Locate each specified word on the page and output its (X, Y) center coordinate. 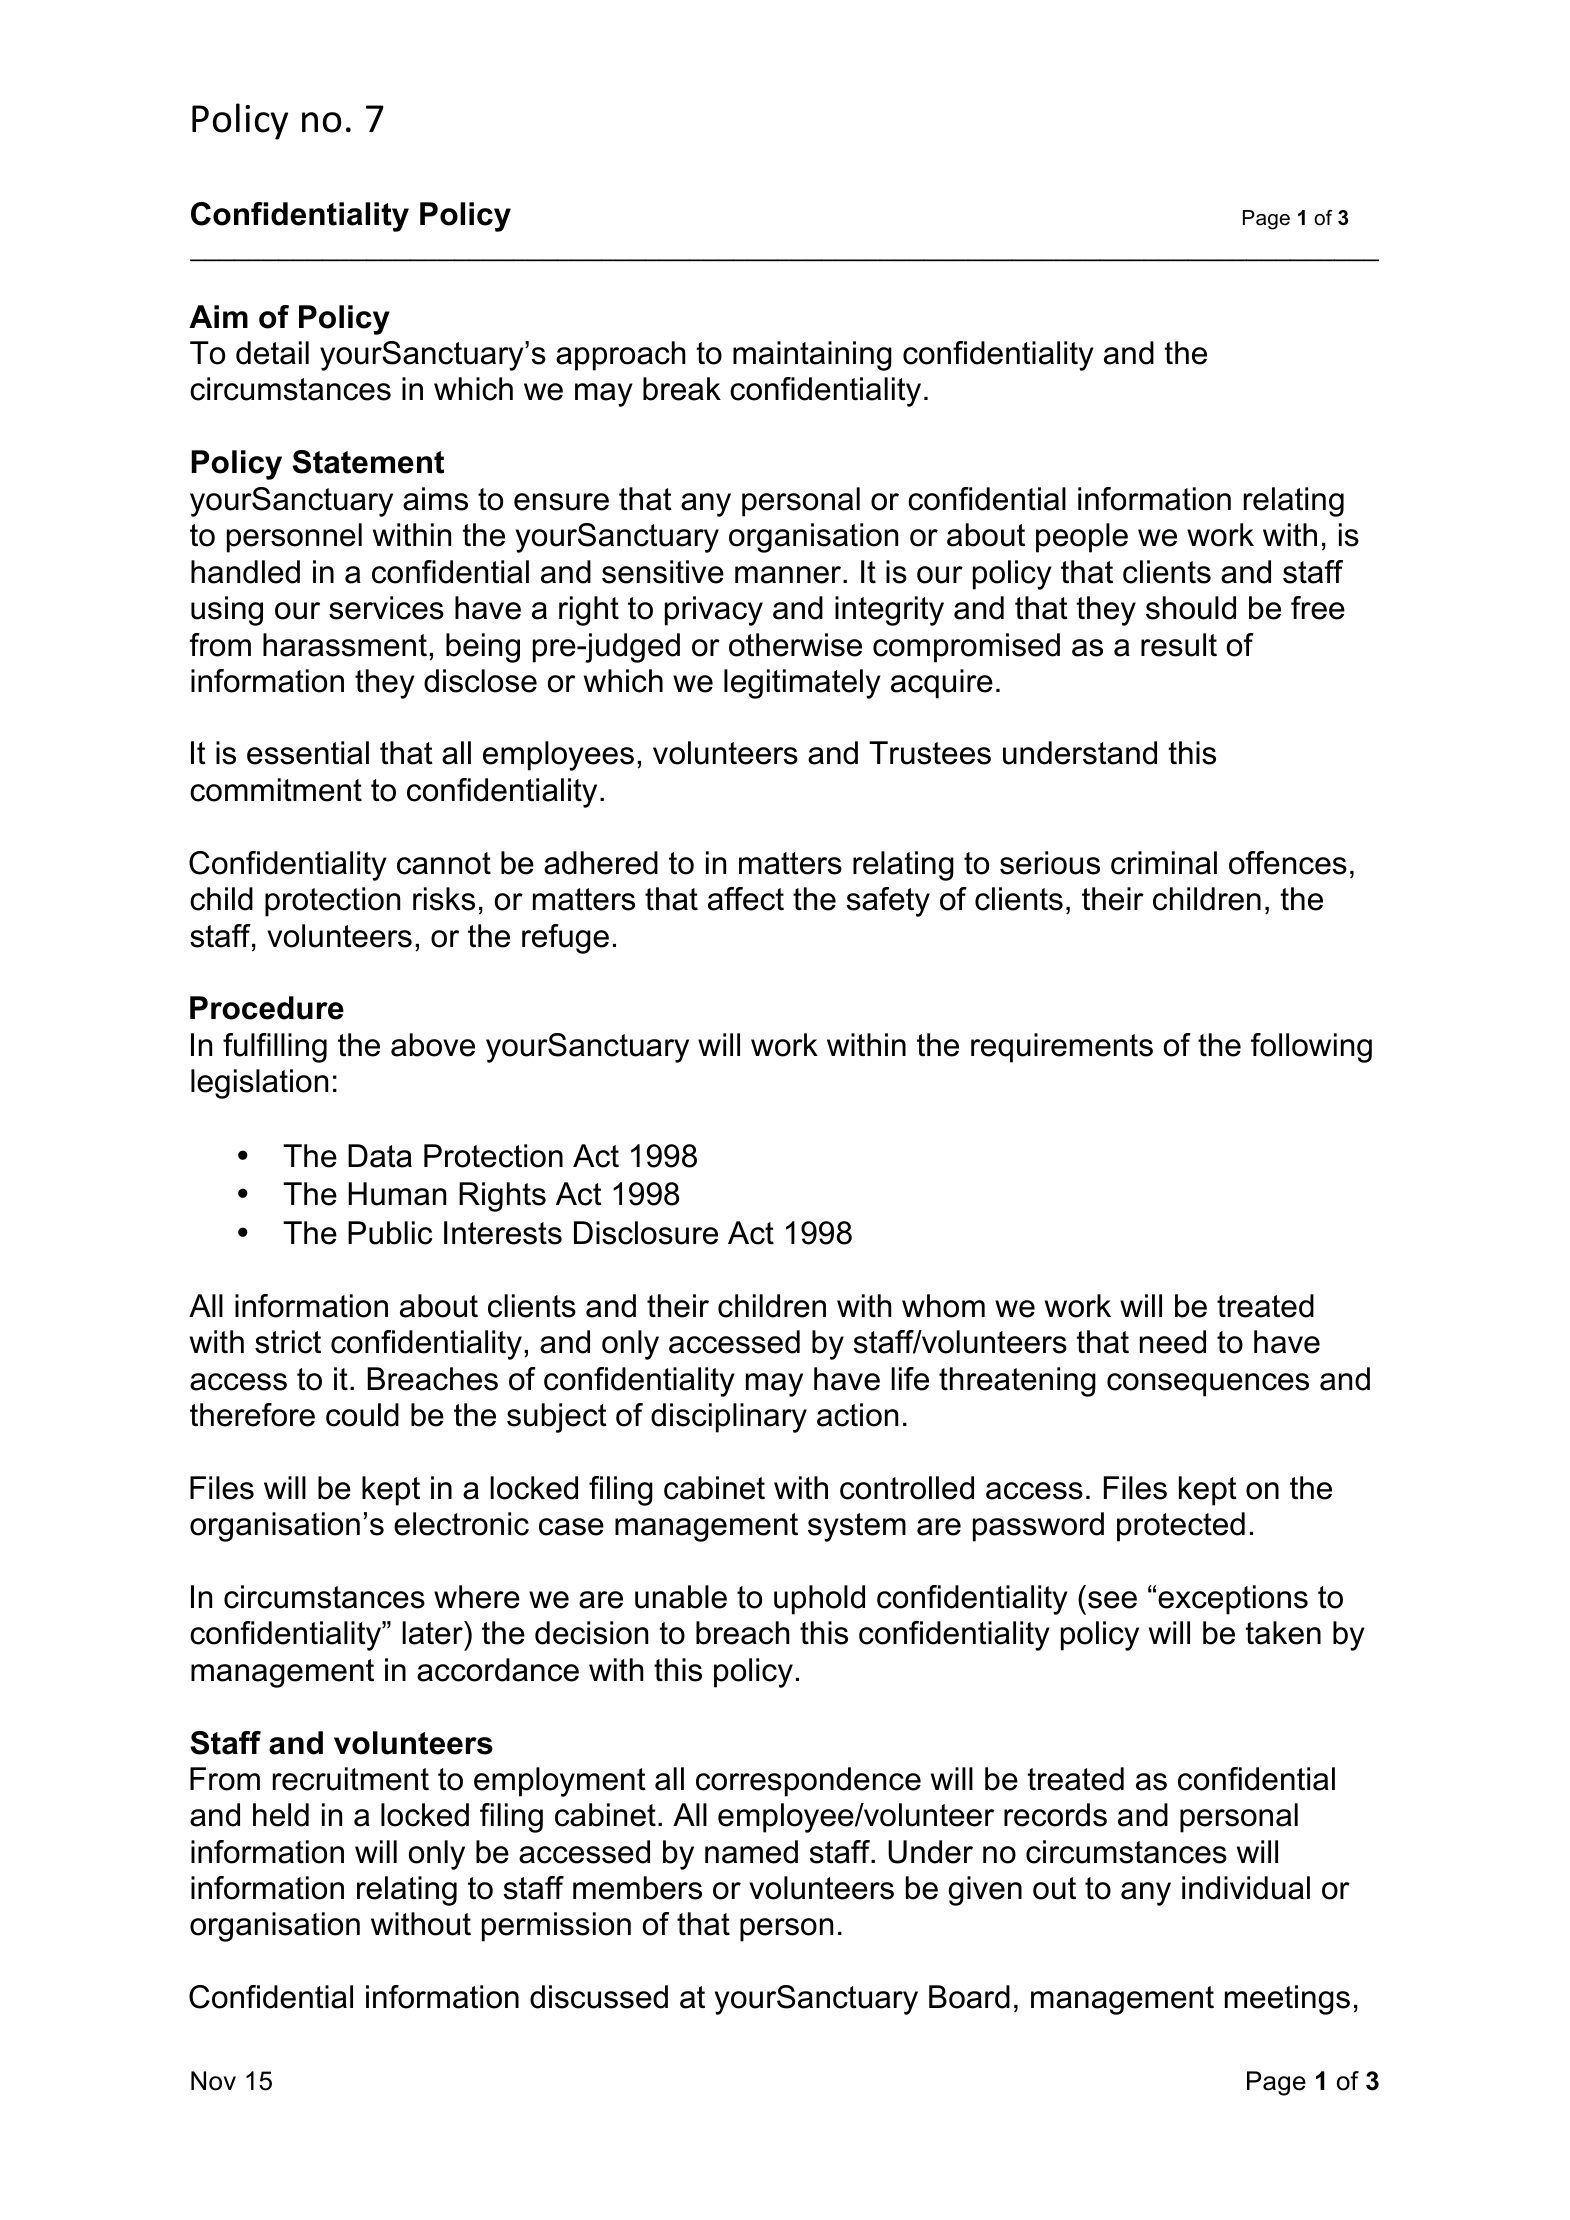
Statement (368, 462)
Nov (213, 2081)
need (1173, 1342)
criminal (1164, 863)
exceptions (1233, 1600)
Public (390, 1233)
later (433, 1633)
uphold (819, 1600)
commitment (276, 790)
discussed (599, 1997)
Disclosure (646, 1233)
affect (746, 899)
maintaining (812, 356)
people (1082, 538)
